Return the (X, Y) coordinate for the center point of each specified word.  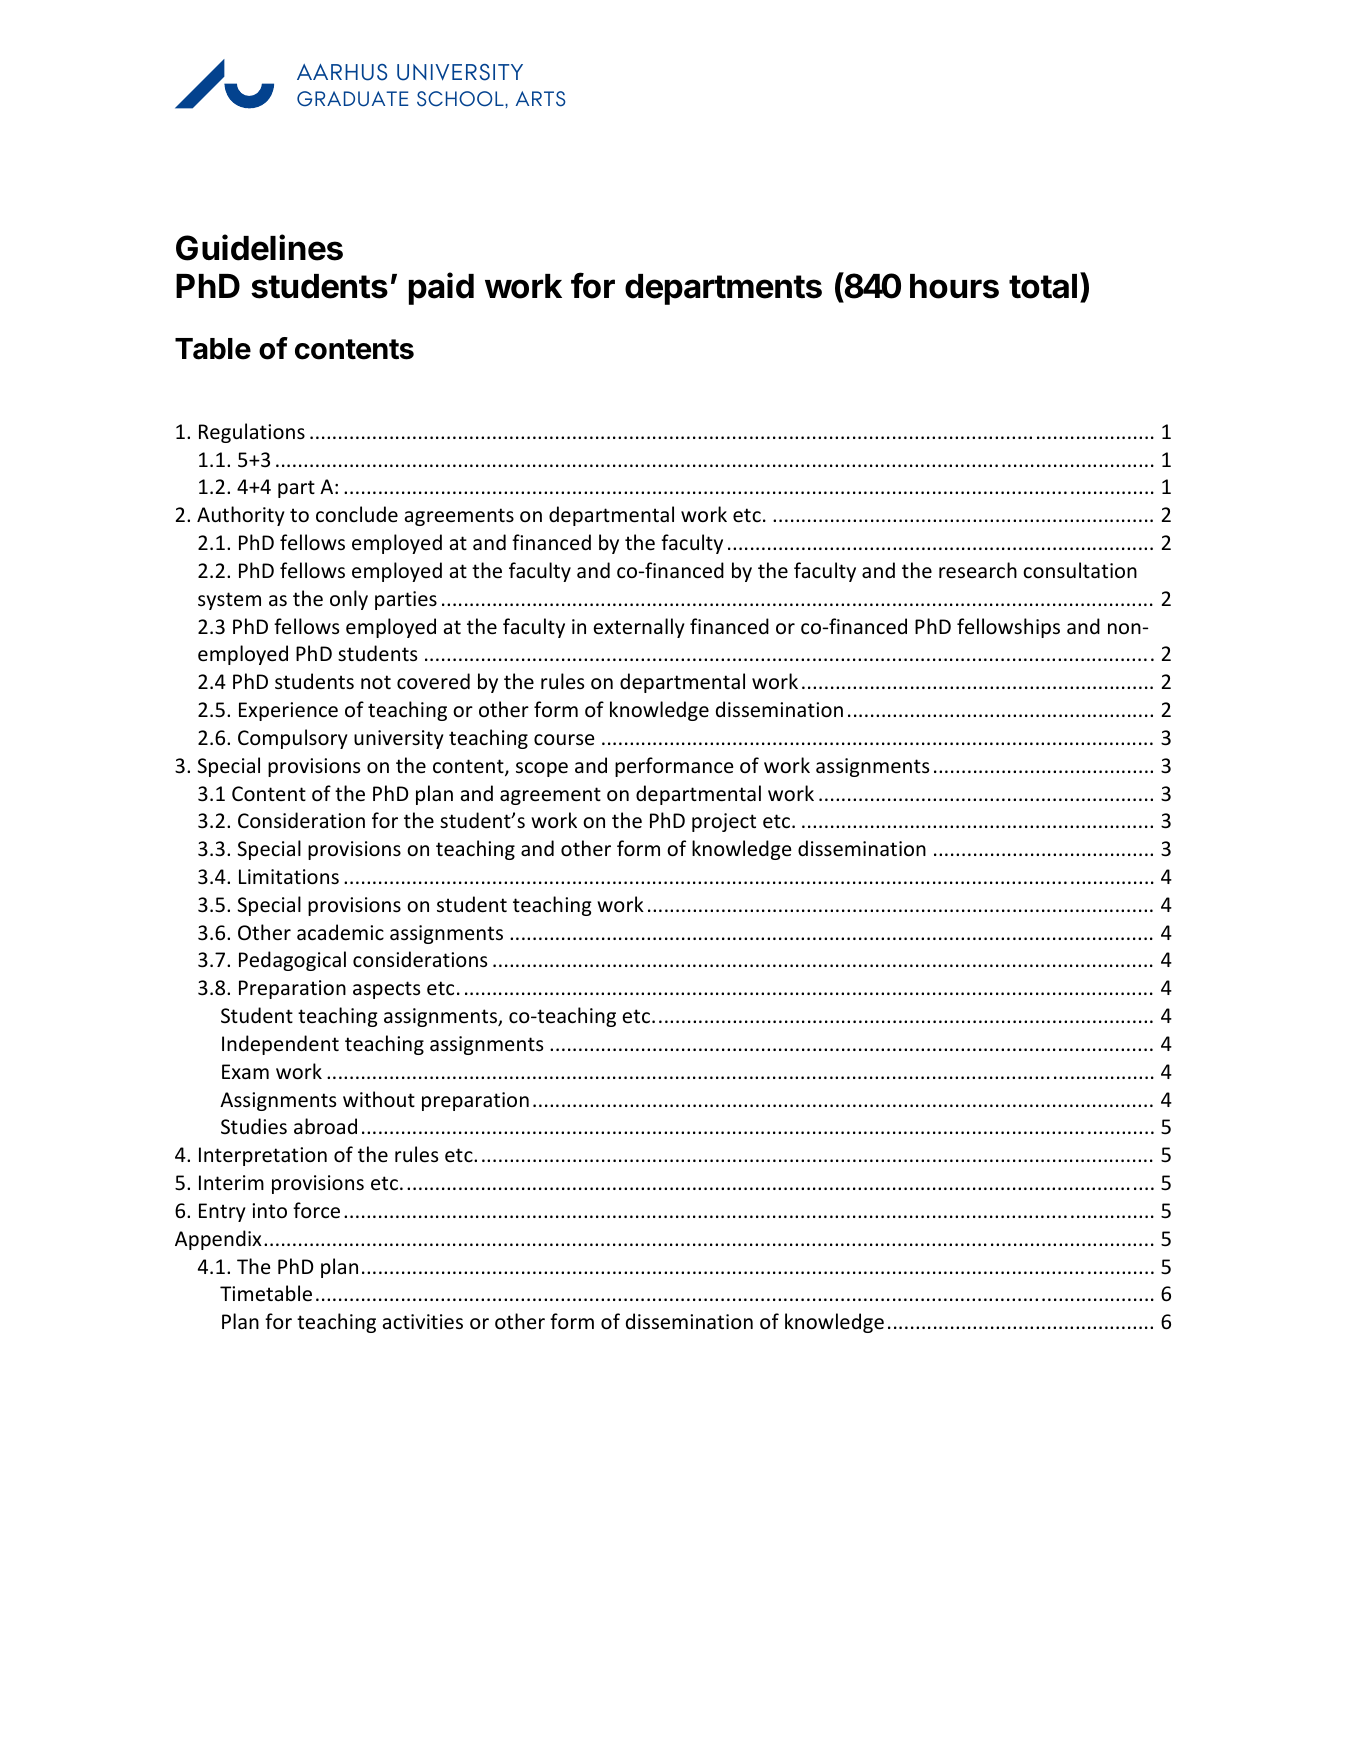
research (978, 570)
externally (639, 628)
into (269, 1210)
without (379, 1099)
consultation (1080, 570)
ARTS (540, 99)
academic (340, 932)
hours (954, 286)
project (724, 822)
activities (423, 1322)
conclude (357, 514)
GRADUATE (353, 99)
